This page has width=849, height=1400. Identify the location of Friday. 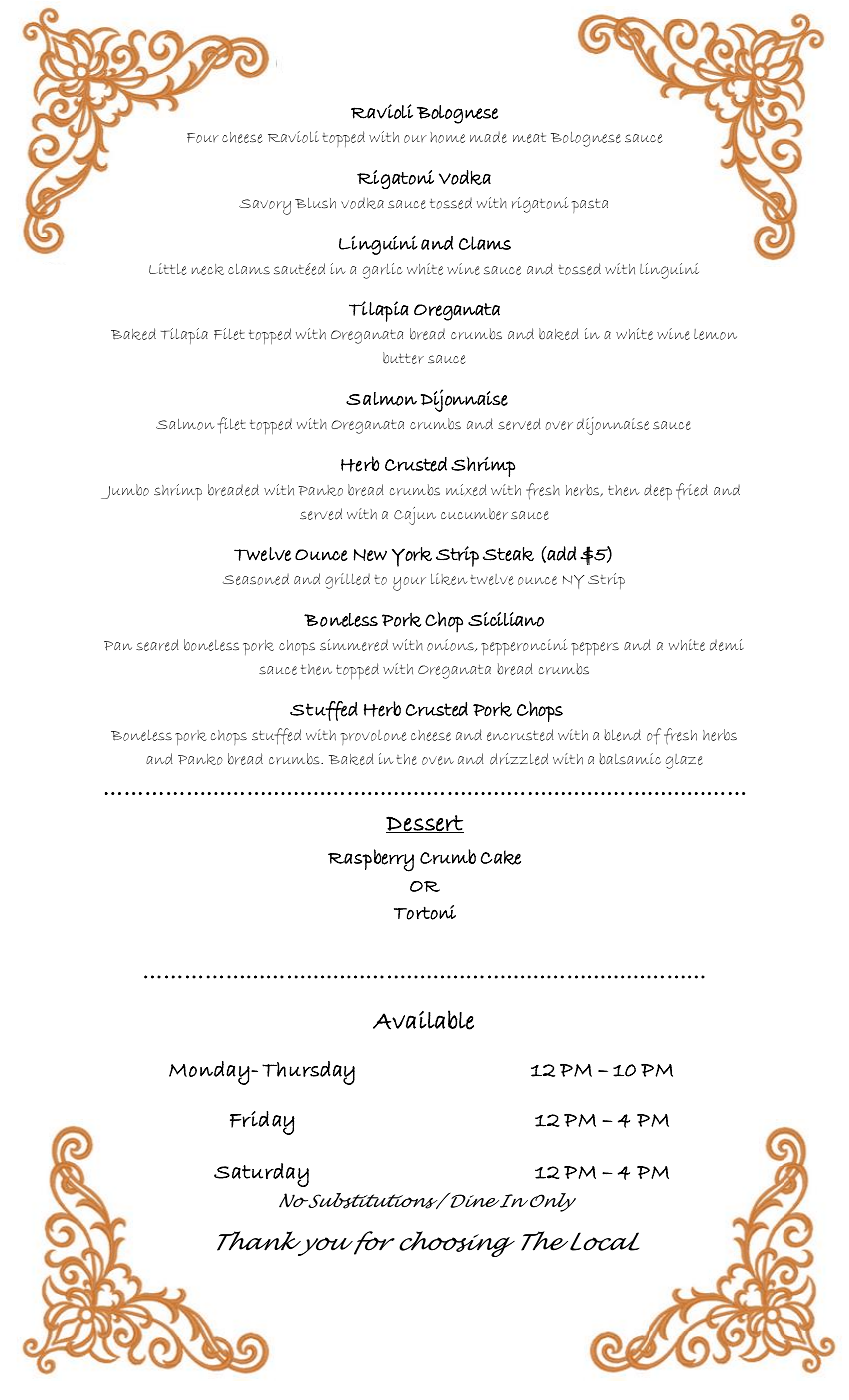
(262, 1123).
